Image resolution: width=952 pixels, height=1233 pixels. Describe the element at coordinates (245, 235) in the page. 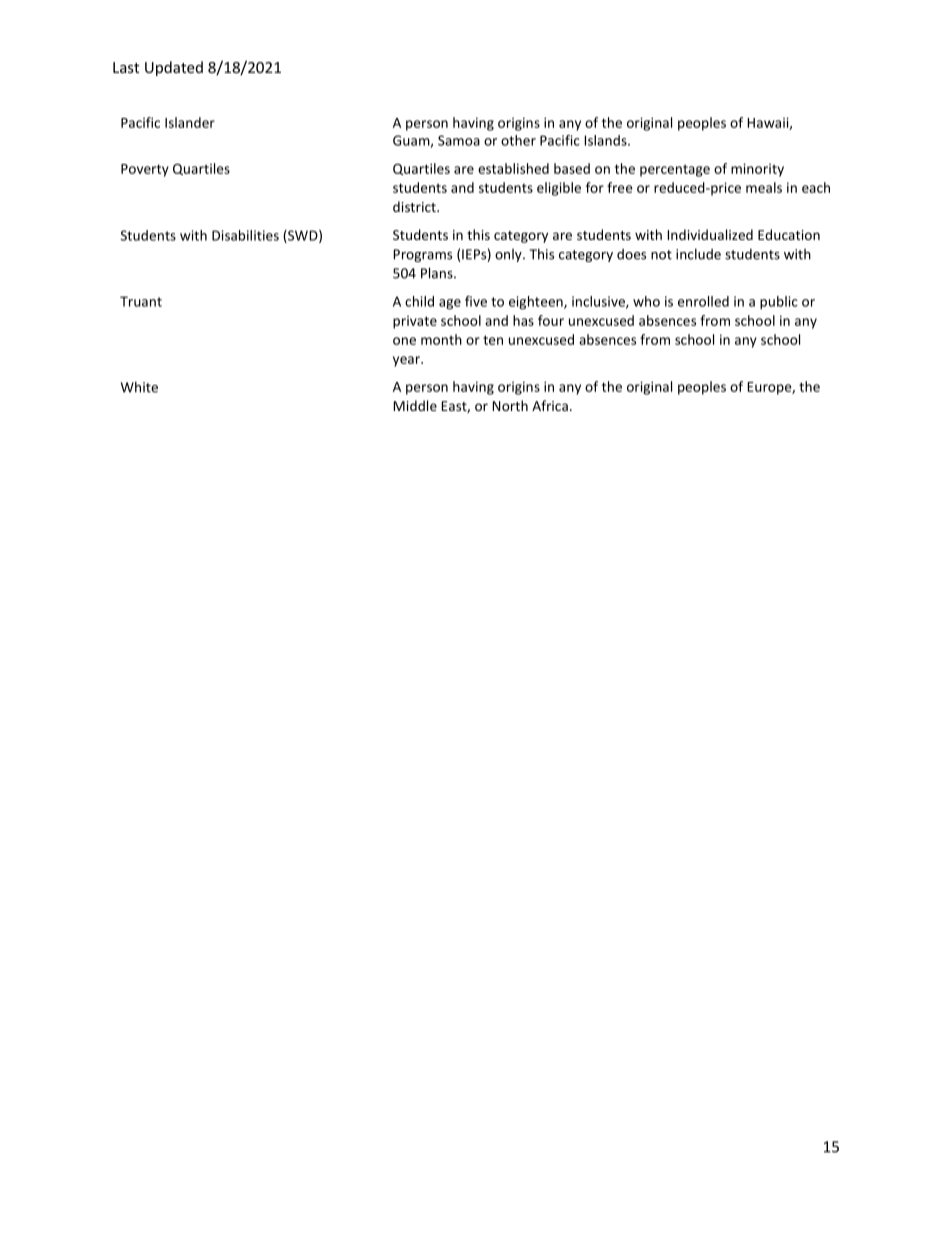

I see `Disabilities` at that location.
